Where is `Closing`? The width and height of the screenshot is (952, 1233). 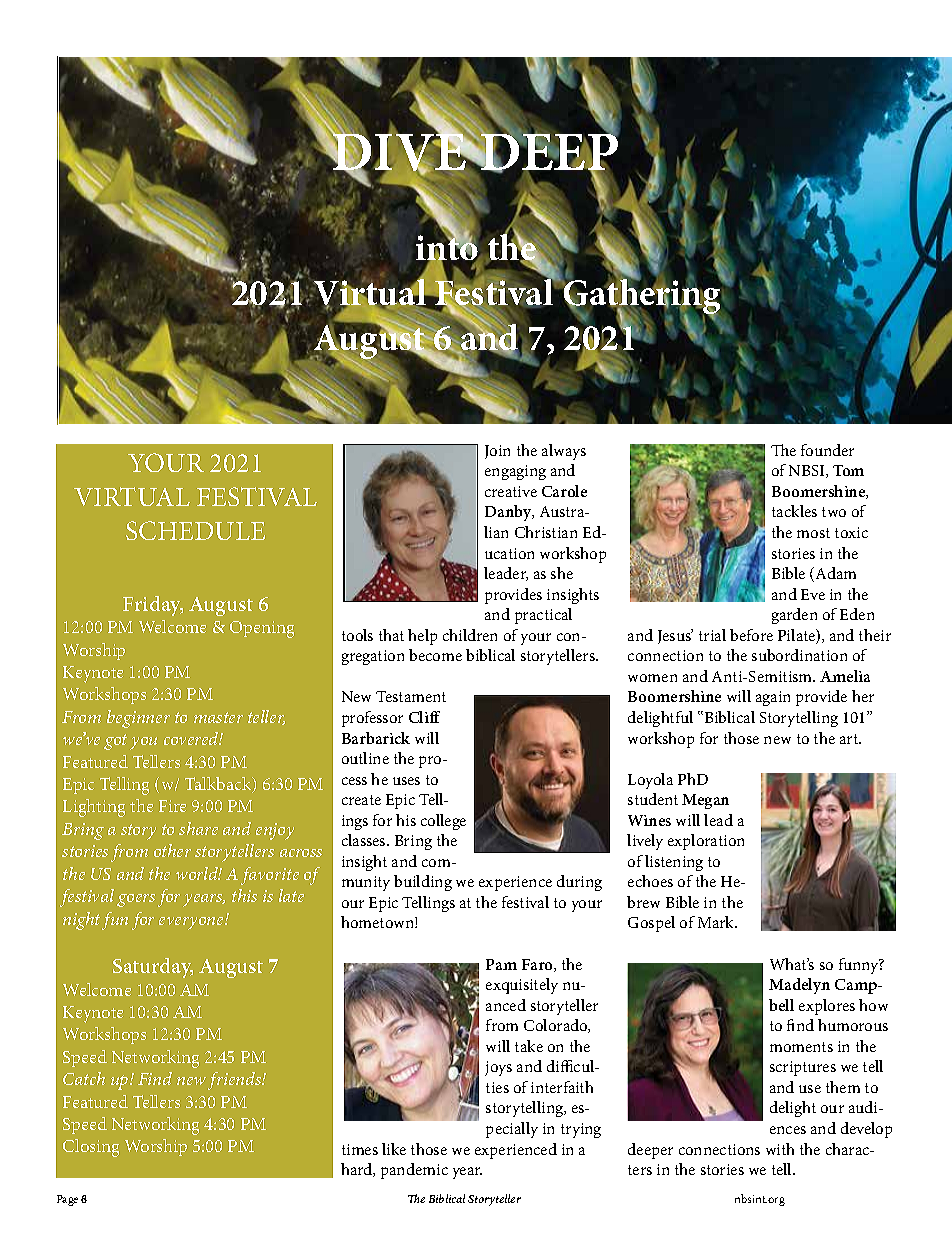
Closing is located at coordinates (91, 1148).
